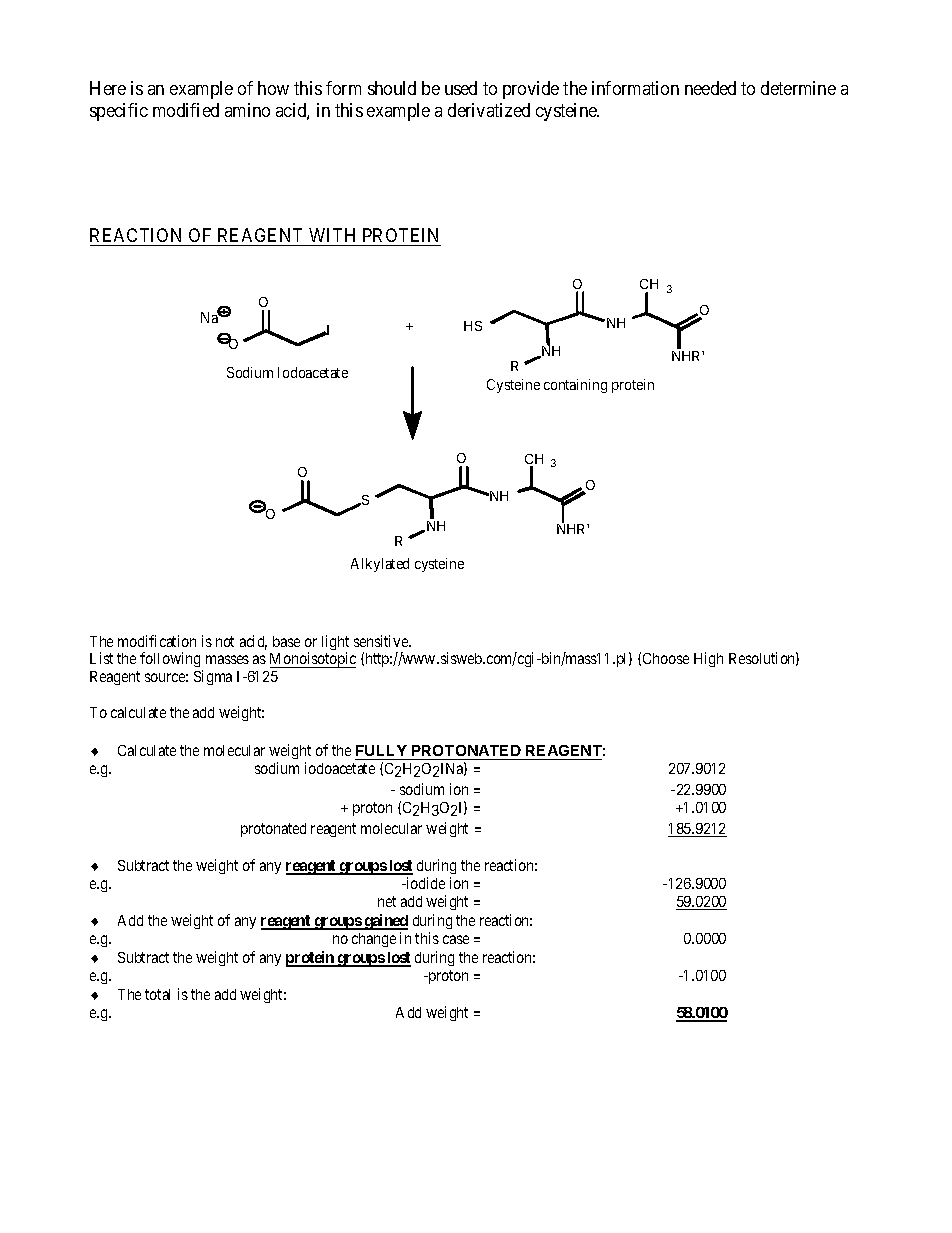  What do you see at coordinates (382, 641) in the image?
I see `sensitive` at bounding box center [382, 641].
